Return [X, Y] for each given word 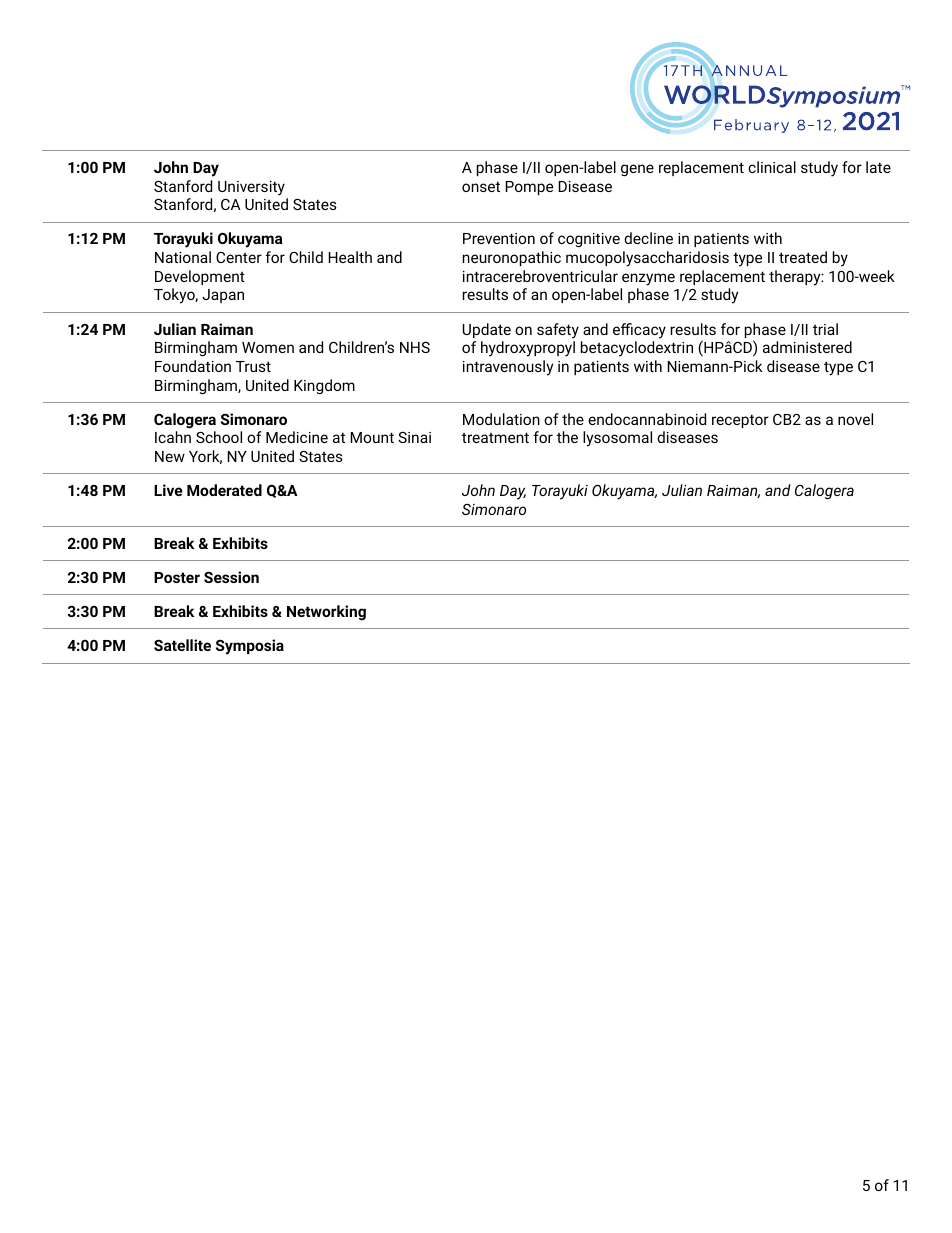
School [219, 437]
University [251, 188]
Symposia [250, 647]
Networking [326, 613]
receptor [740, 421]
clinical [772, 167]
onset [481, 186]
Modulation [501, 419]
